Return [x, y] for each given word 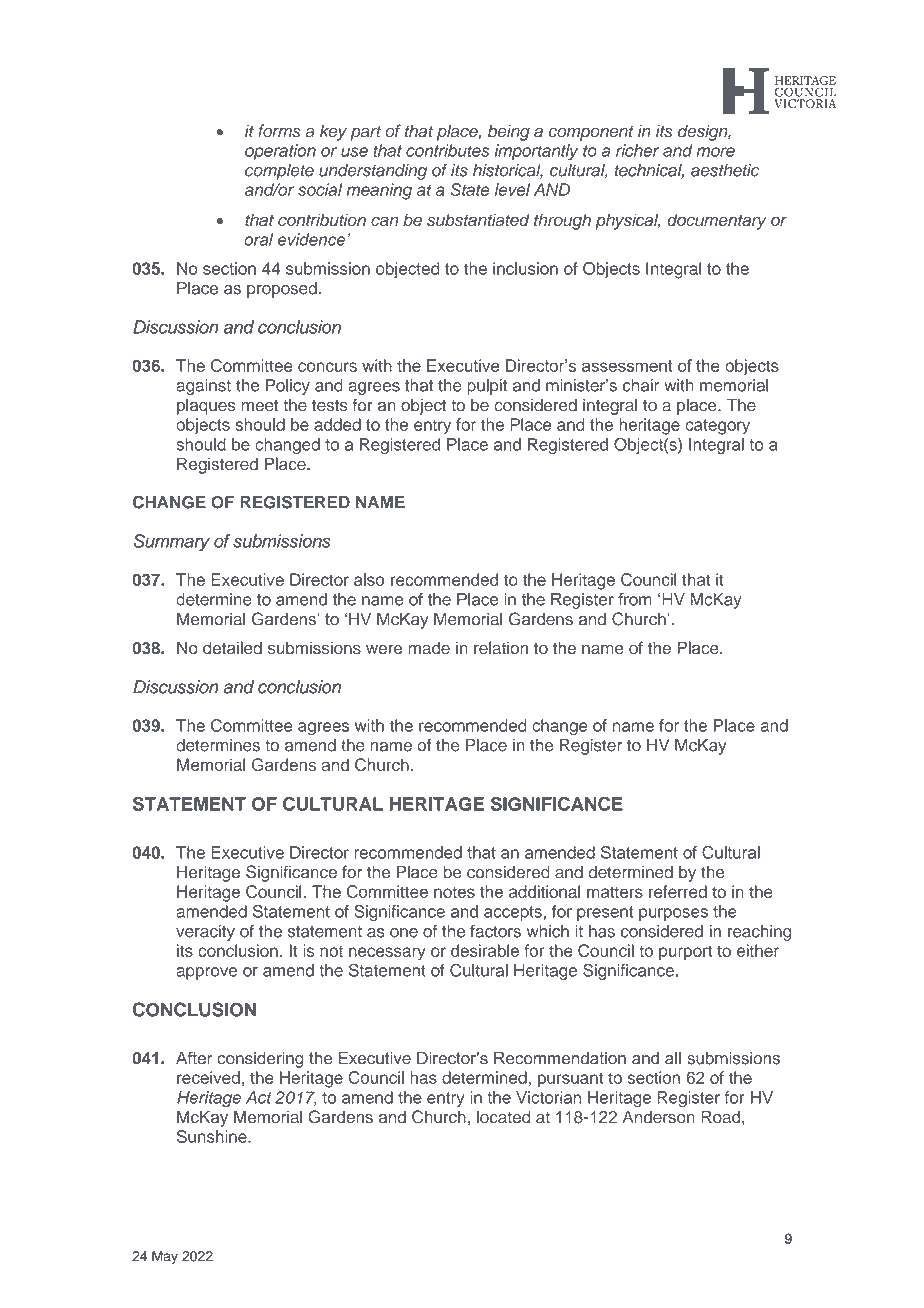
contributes [448, 150]
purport [685, 953]
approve [206, 973]
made [429, 648]
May [165, 1257]
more [716, 152]
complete [279, 172]
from [635, 599]
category [717, 427]
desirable [485, 950]
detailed [232, 648]
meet [259, 406]
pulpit [487, 387]
